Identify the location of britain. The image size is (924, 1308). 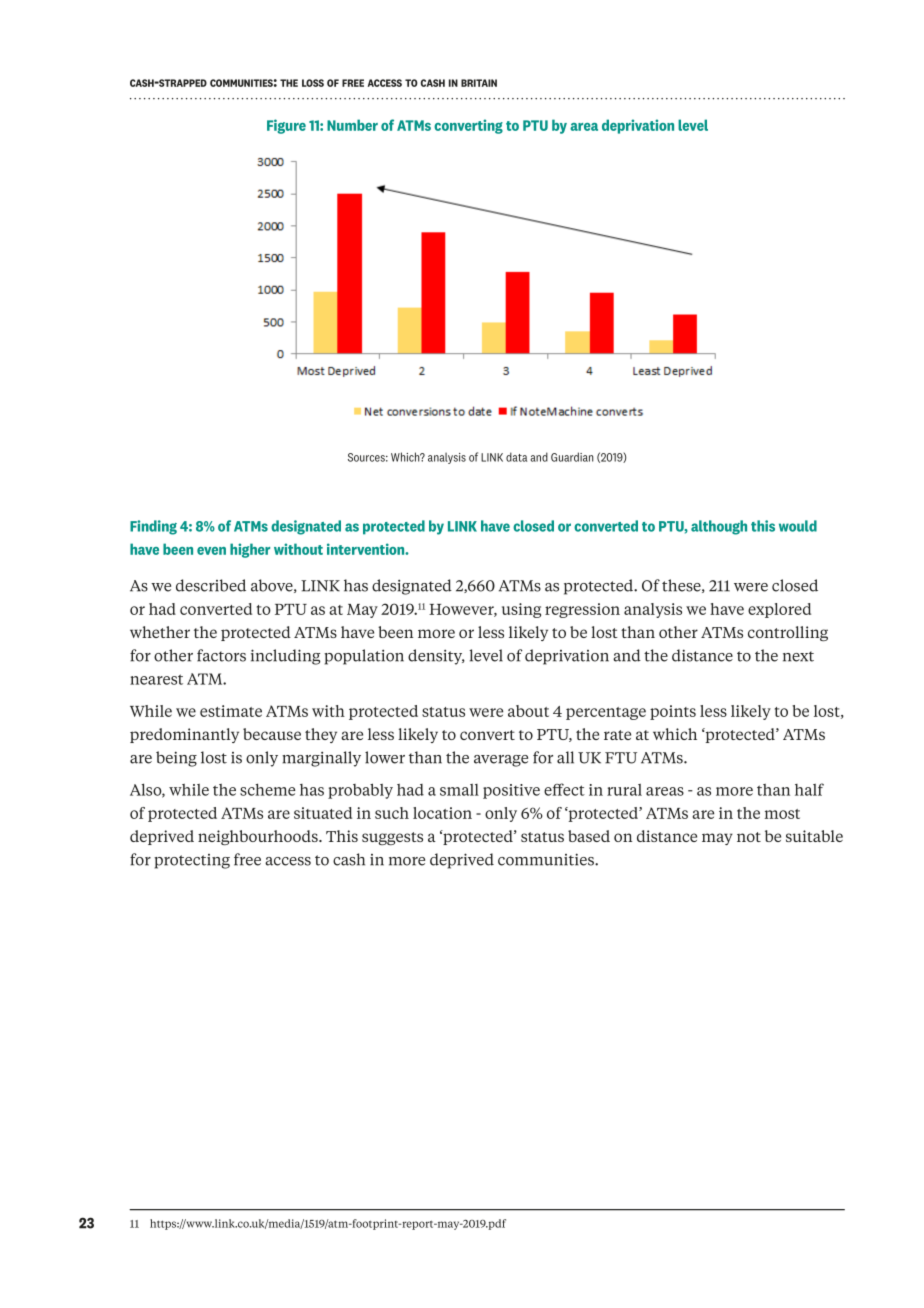
(479, 83).
